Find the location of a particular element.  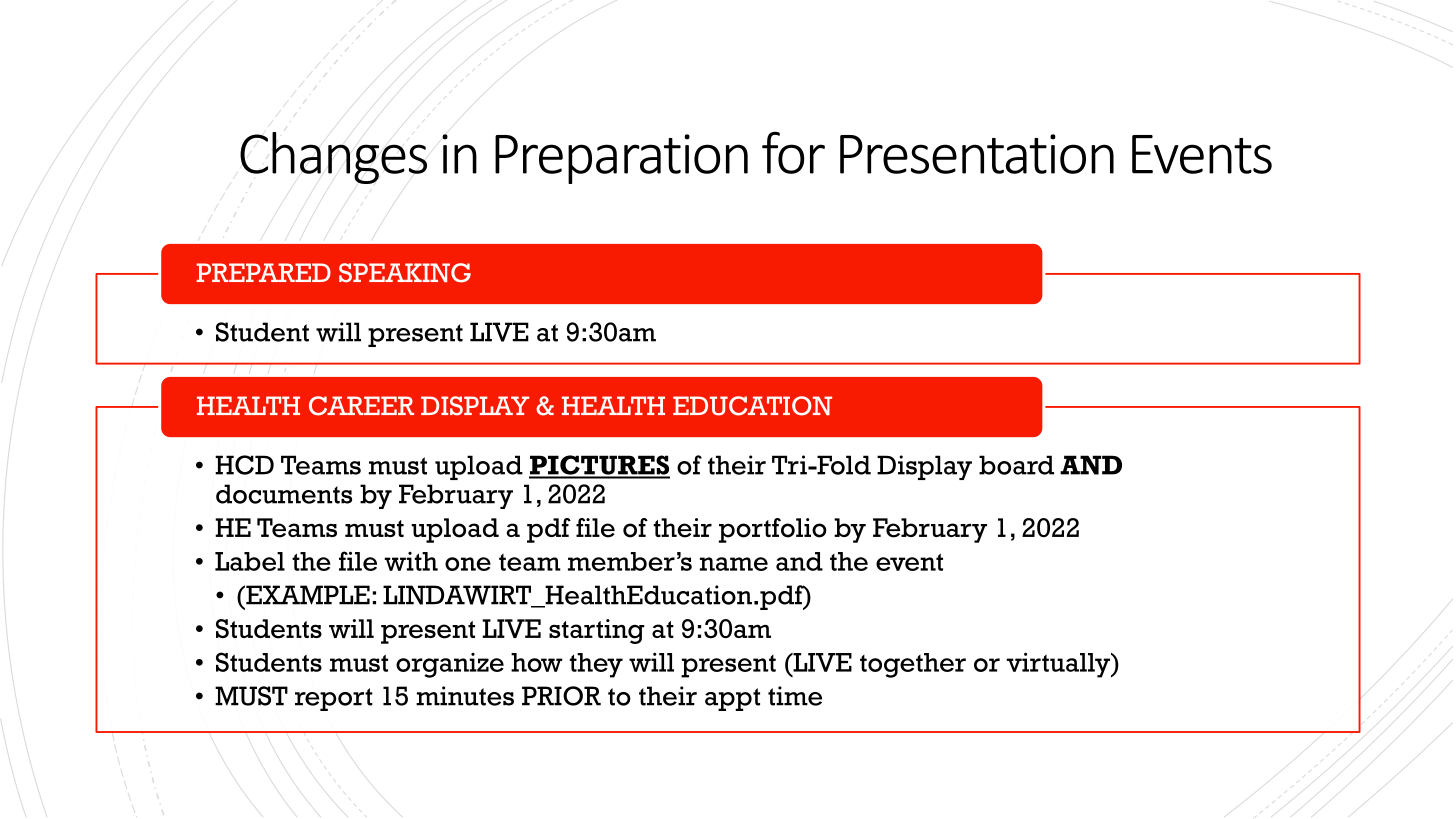

CAREER is located at coordinates (361, 406).
